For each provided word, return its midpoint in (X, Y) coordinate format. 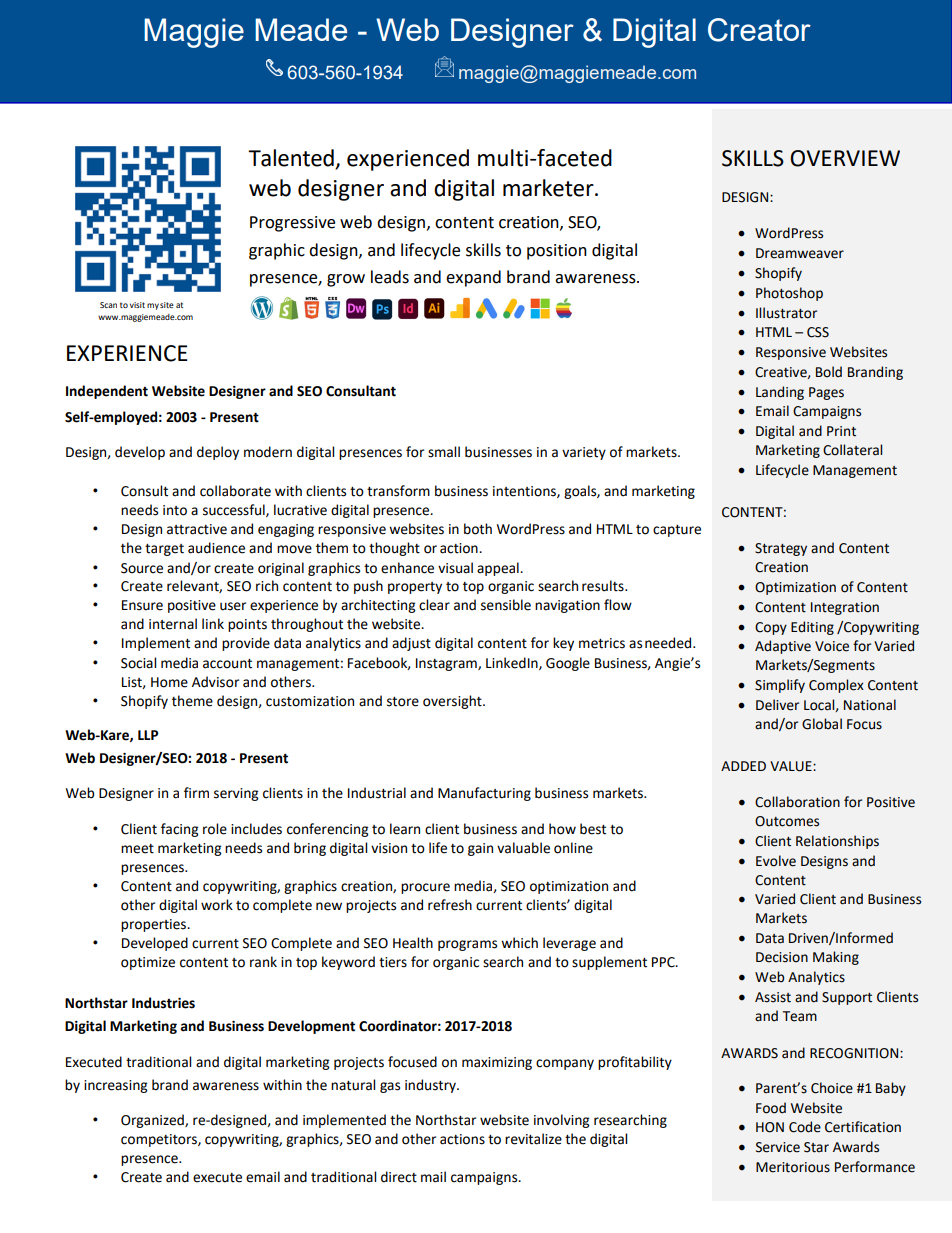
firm (196, 792)
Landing (780, 393)
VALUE (792, 766)
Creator (759, 30)
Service (778, 1147)
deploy (218, 453)
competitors (160, 1140)
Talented (291, 158)
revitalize (533, 1139)
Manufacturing (484, 794)
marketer (549, 188)
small (444, 452)
